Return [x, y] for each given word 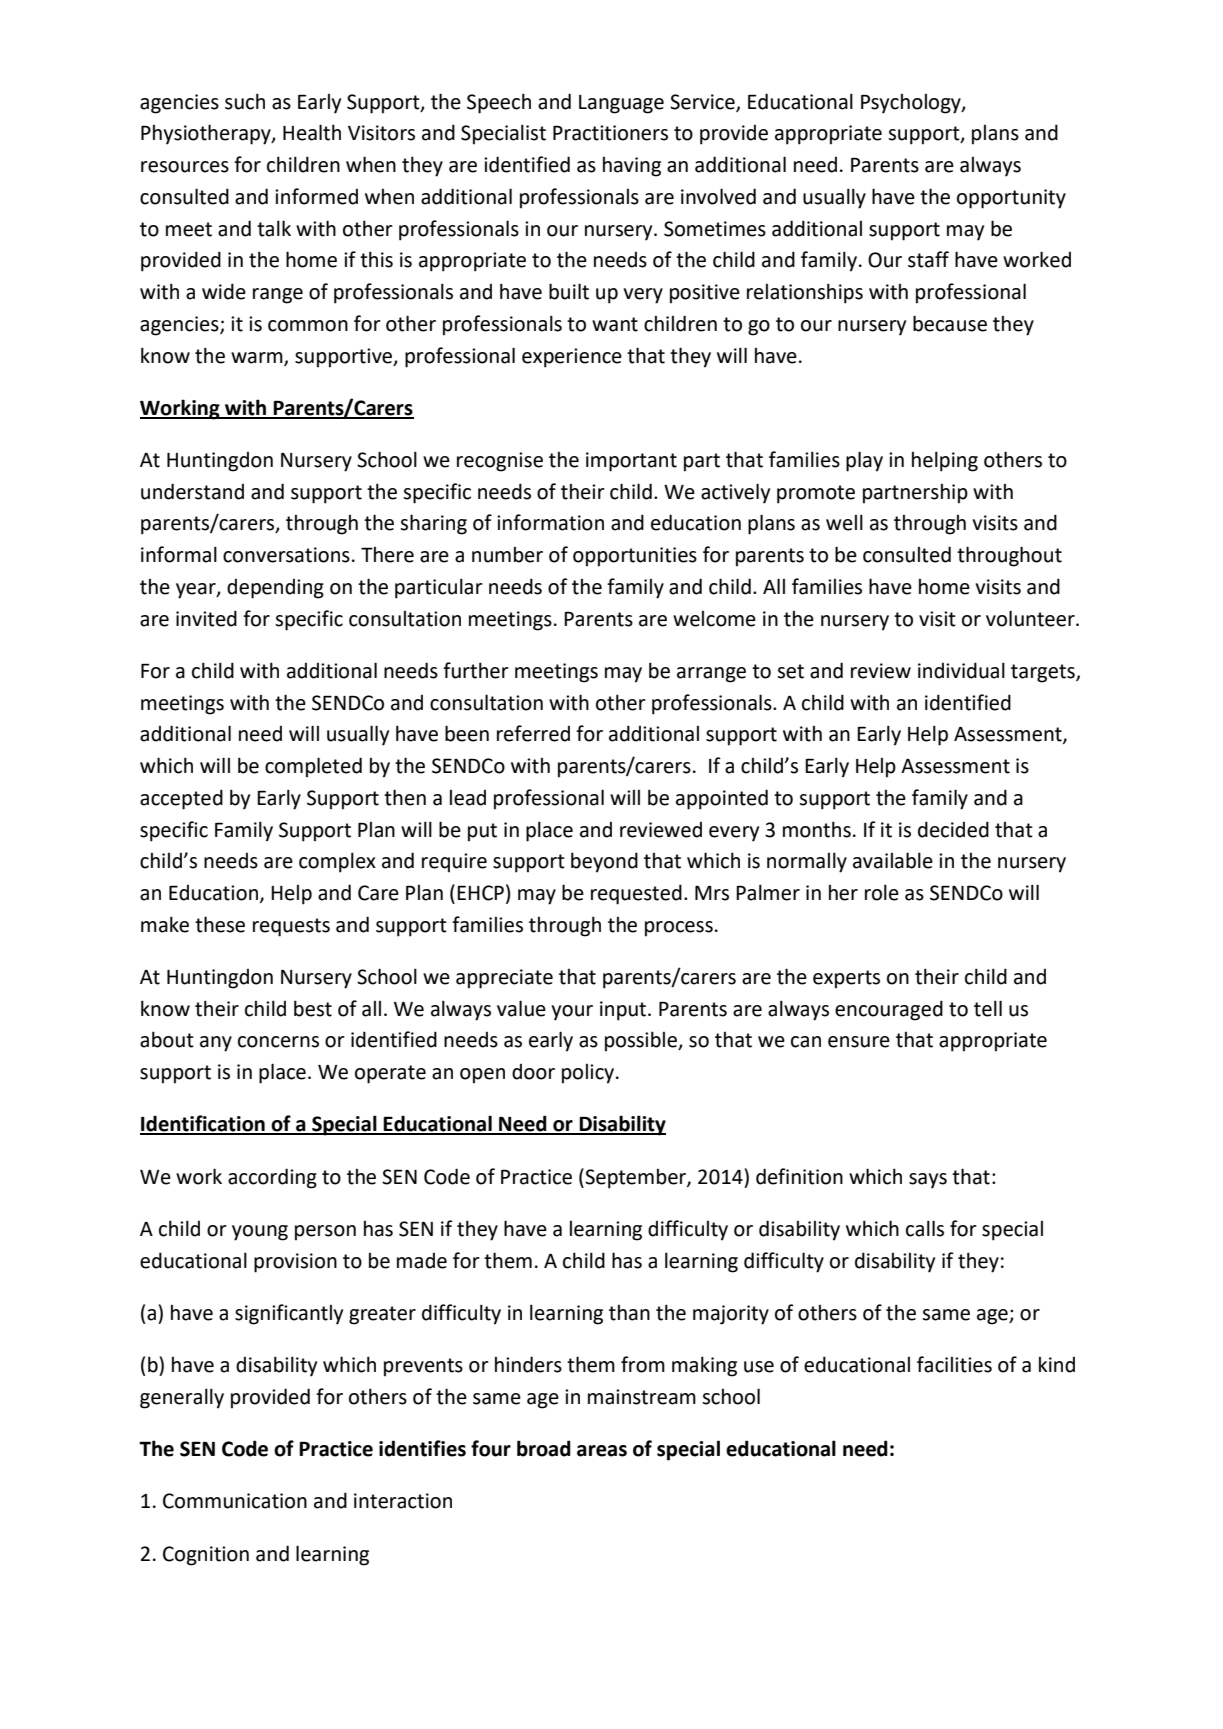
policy [588, 1074]
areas [602, 1451]
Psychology [912, 104]
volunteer [1031, 618]
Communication [235, 1501]
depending [275, 589]
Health [312, 132]
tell [988, 1008]
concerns [278, 1042]
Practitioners [610, 133]
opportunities [635, 557]
